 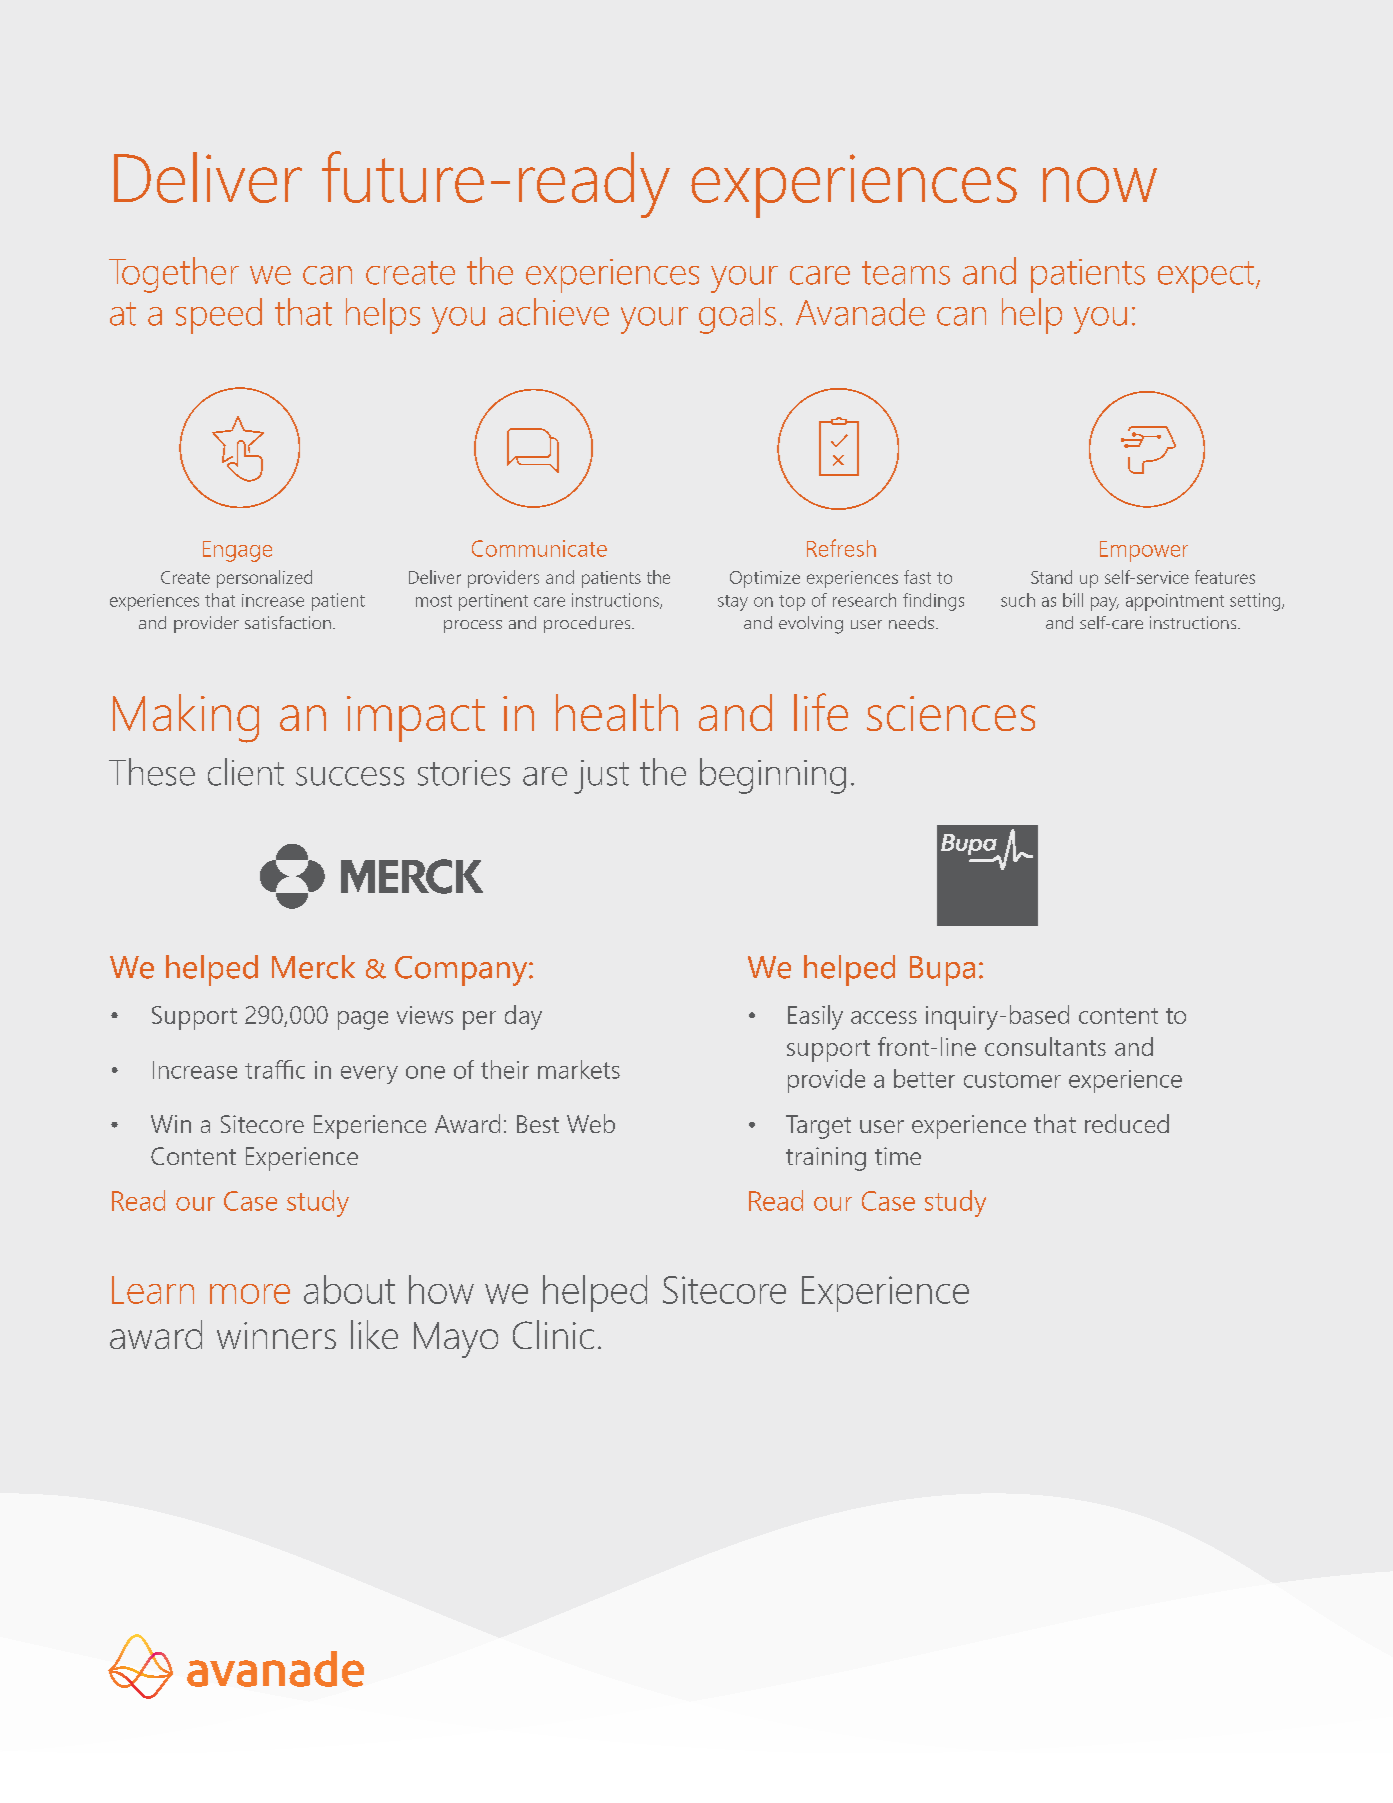 What do you see at coordinates (773, 776) in the page?
I see `beginning` at bounding box center [773, 776].
